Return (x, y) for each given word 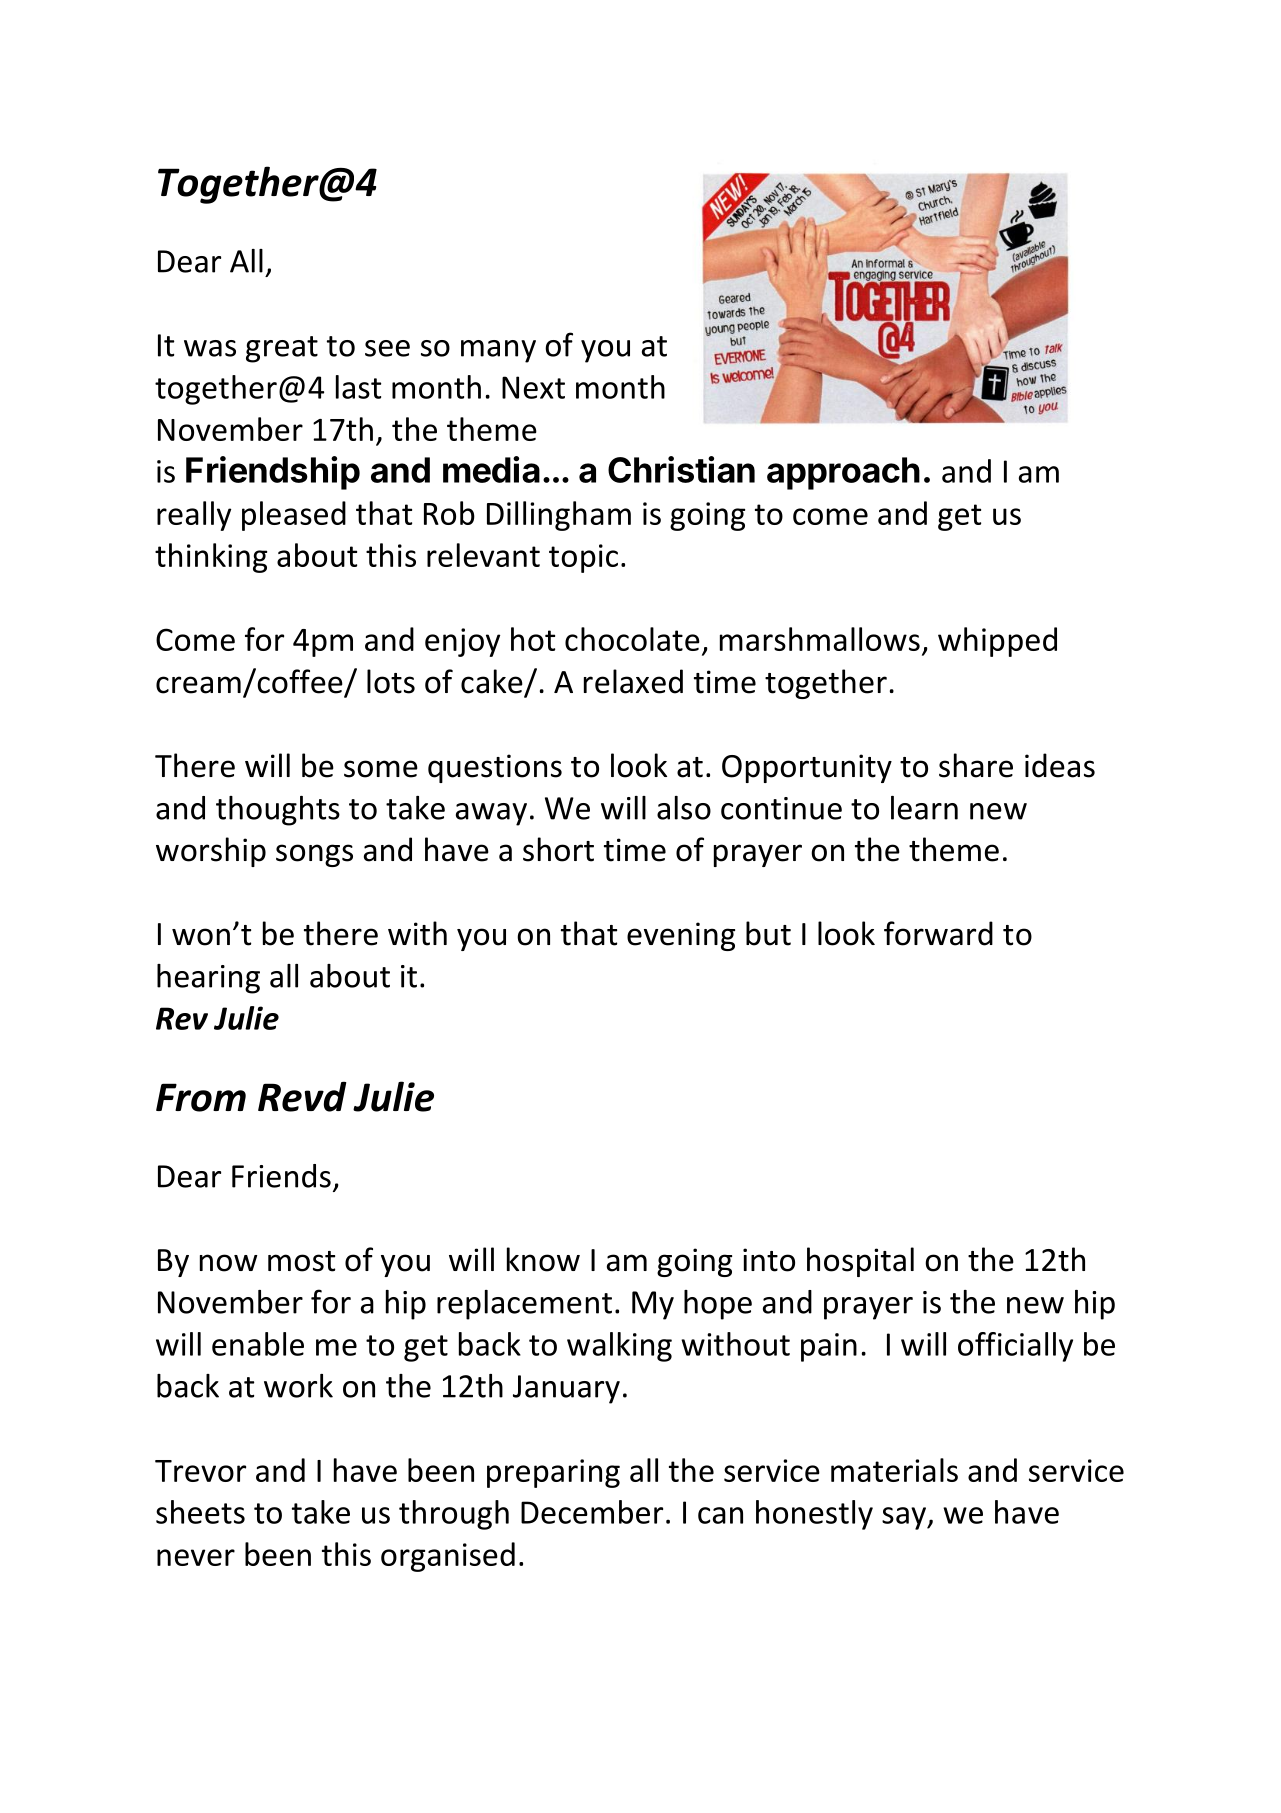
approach (843, 473)
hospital (860, 1262)
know (543, 1259)
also (684, 808)
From (201, 1097)
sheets (200, 1512)
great (282, 349)
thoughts (278, 811)
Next (533, 387)
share (976, 765)
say (905, 1518)
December (592, 1512)
